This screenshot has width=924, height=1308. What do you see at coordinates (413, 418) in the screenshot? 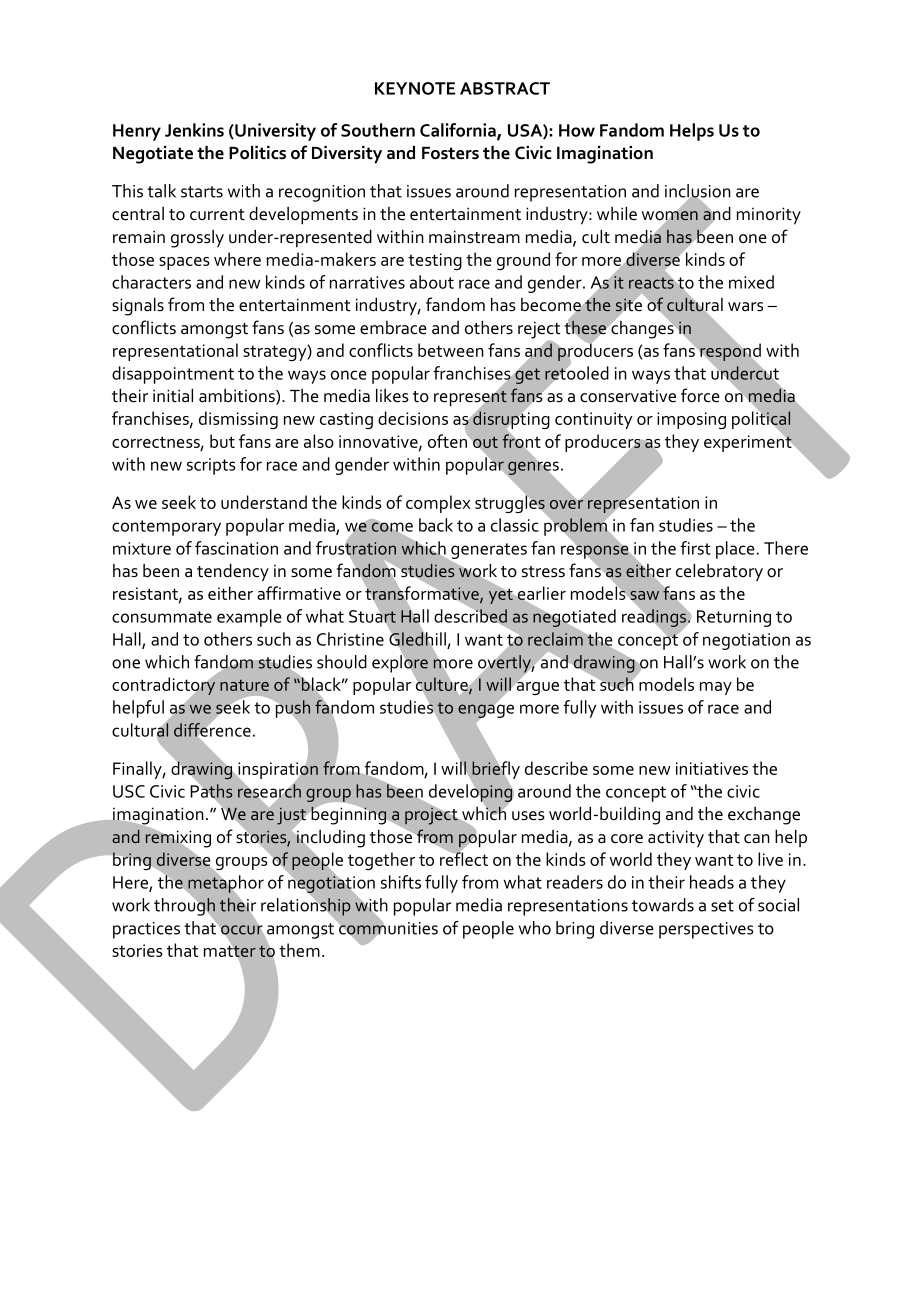
I see `decisions` at bounding box center [413, 418].
